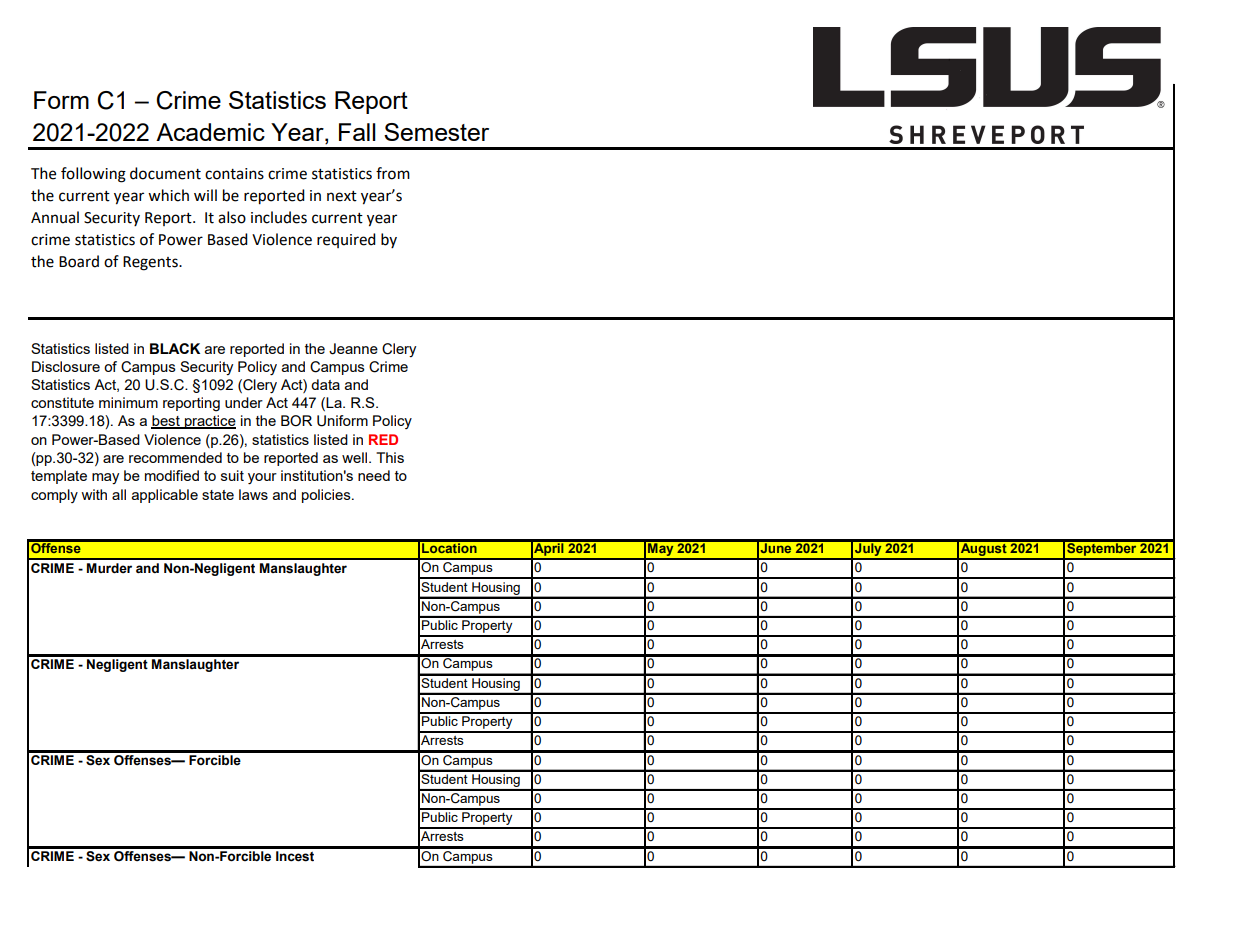 This screenshot has width=1233, height=952. What do you see at coordinates (109, 568) in the screenshot?
I see `Murder` at bounding box center [109, 568].
